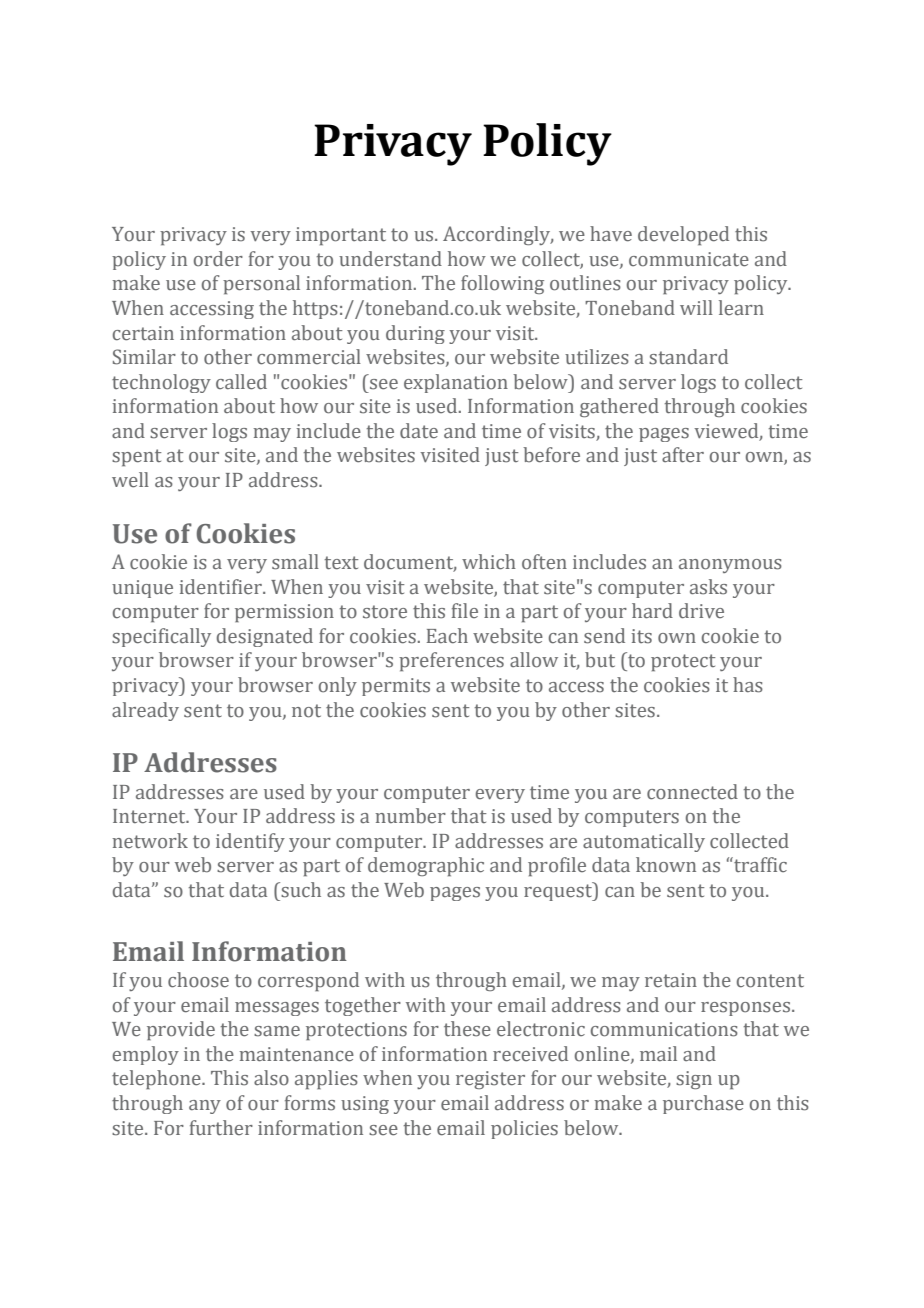 This screenshot has height=1308, width=924. What do you see at coordinates (703, 1104) in the screenshot?
I see `purchase` at bounding box center [703, 1104].
